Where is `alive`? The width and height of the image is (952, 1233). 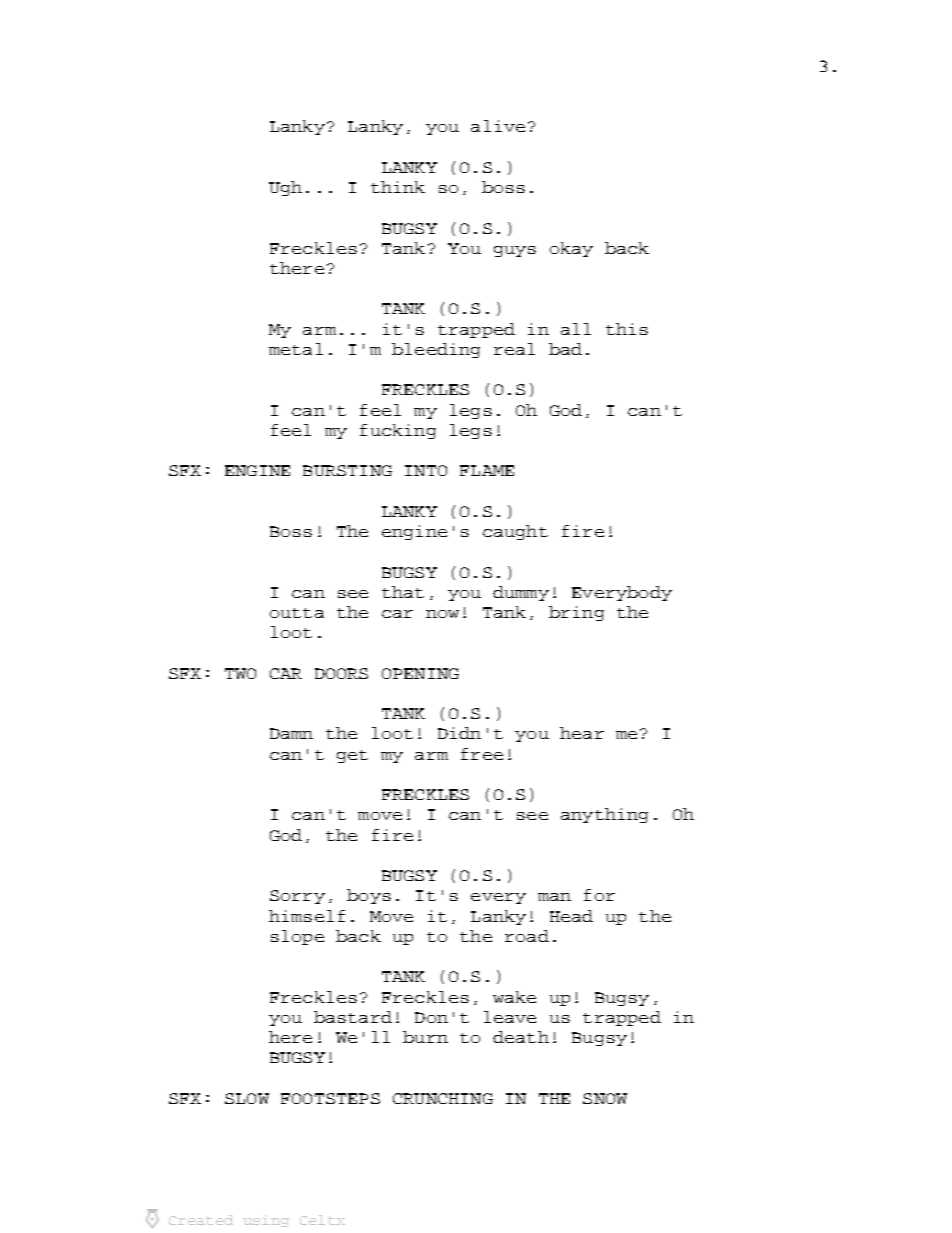 alive is located at coordinates (498, 126).
